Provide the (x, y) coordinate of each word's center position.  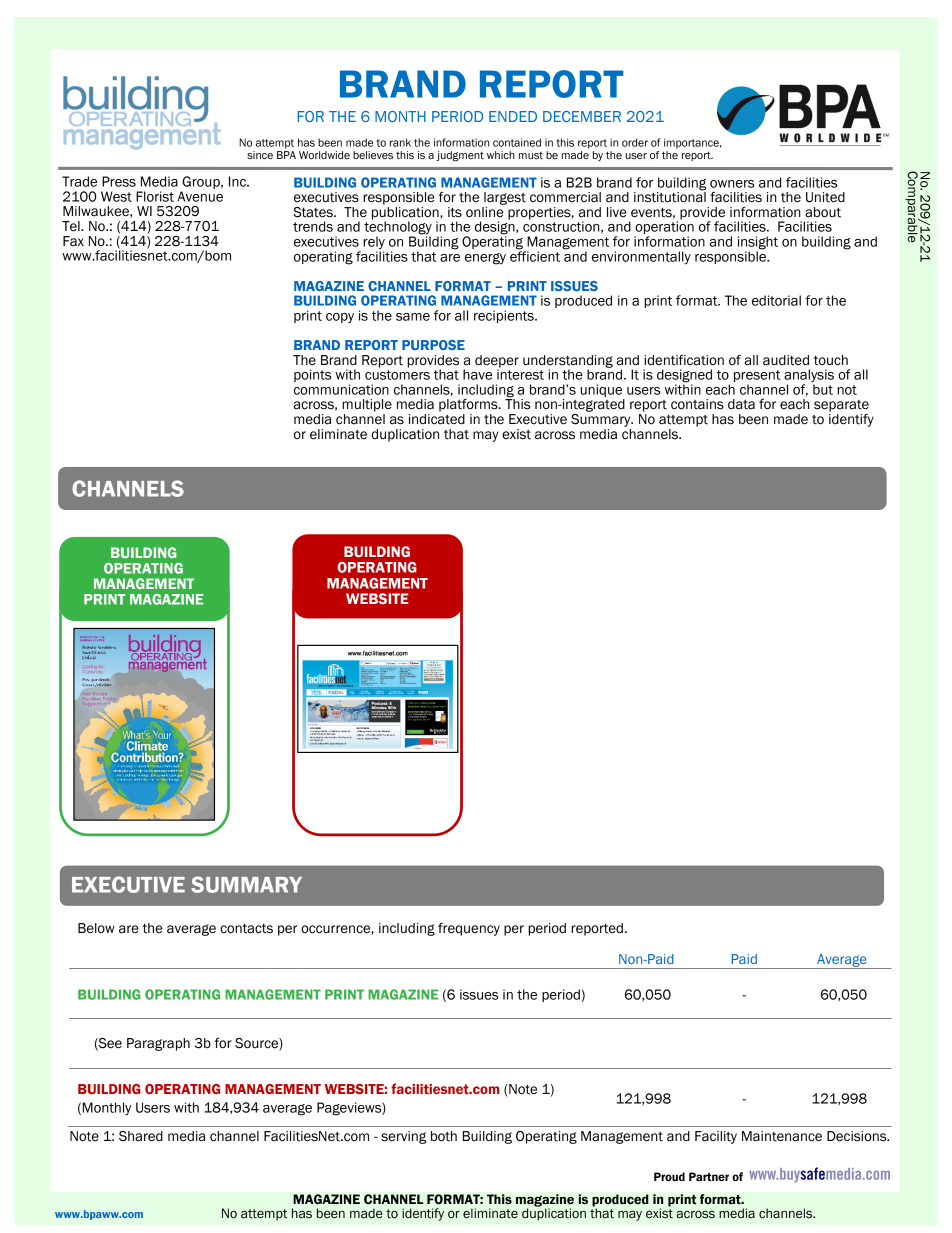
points (313, 375)
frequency (469, 929)
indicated (437, 419)
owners (732, 184)
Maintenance (782, 1136)
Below (96, 928)
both (444, 1136)
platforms (469, 405)
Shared (141, 1136)
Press (119, 181)
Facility (716, 1137)
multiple (367, 405)
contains (697, 404)
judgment (460, 156)
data (741, 404)
